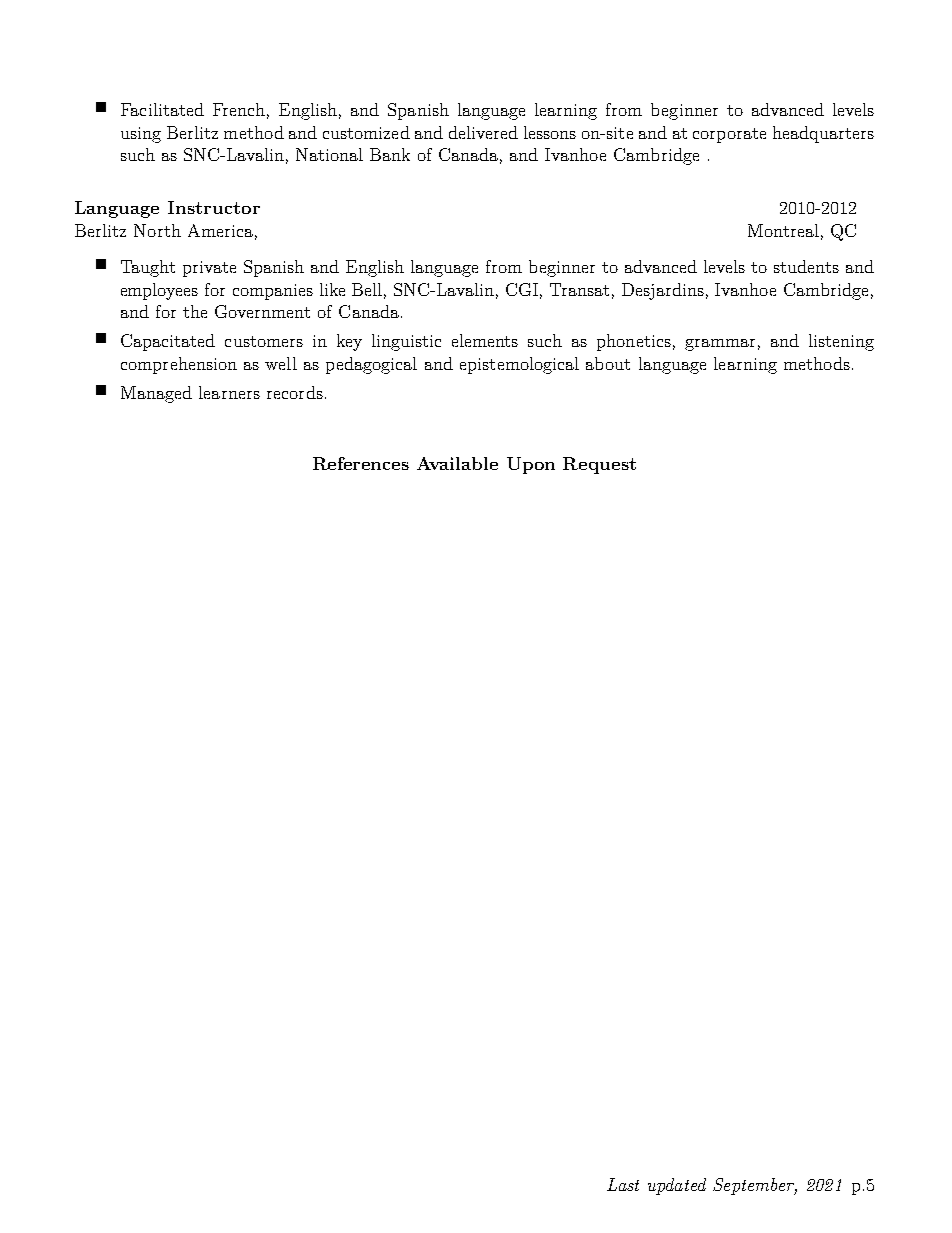  Describe the element at coordinates (239, 109) in the page. I see `French` at that location.
